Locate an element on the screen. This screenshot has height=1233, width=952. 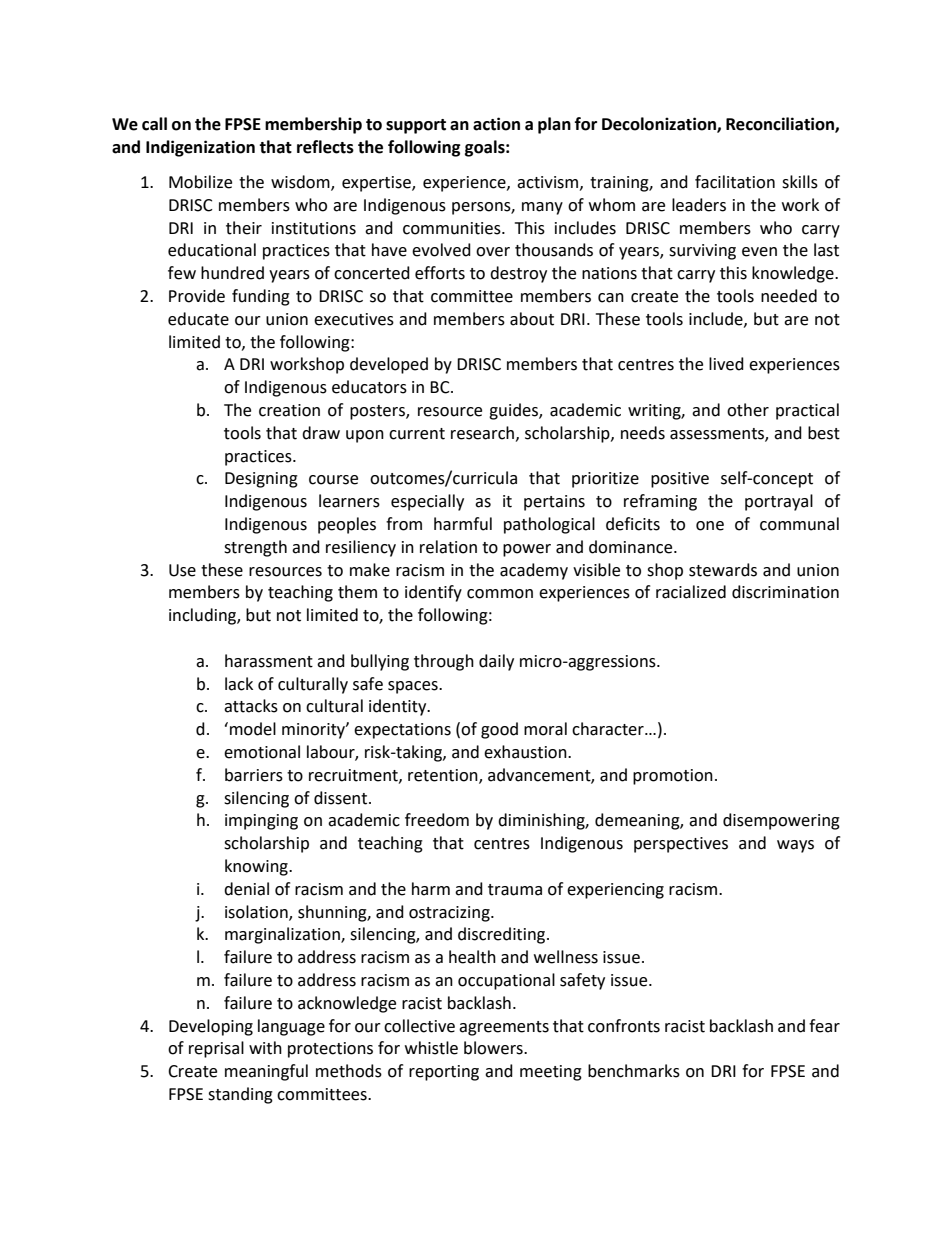
Designing is located at coordinates (261, 480).
